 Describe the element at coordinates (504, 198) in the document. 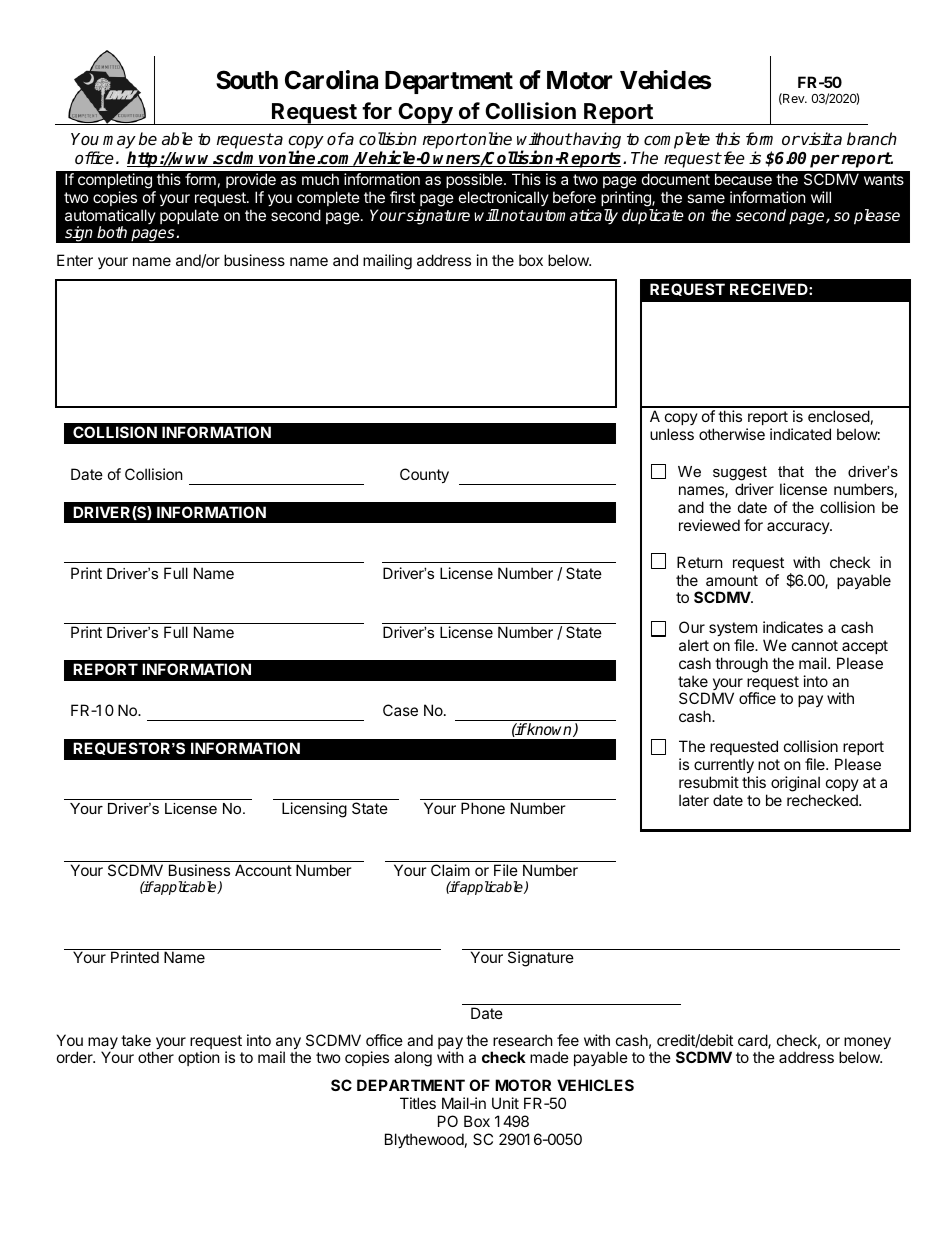

I see `electronically` at that location.
